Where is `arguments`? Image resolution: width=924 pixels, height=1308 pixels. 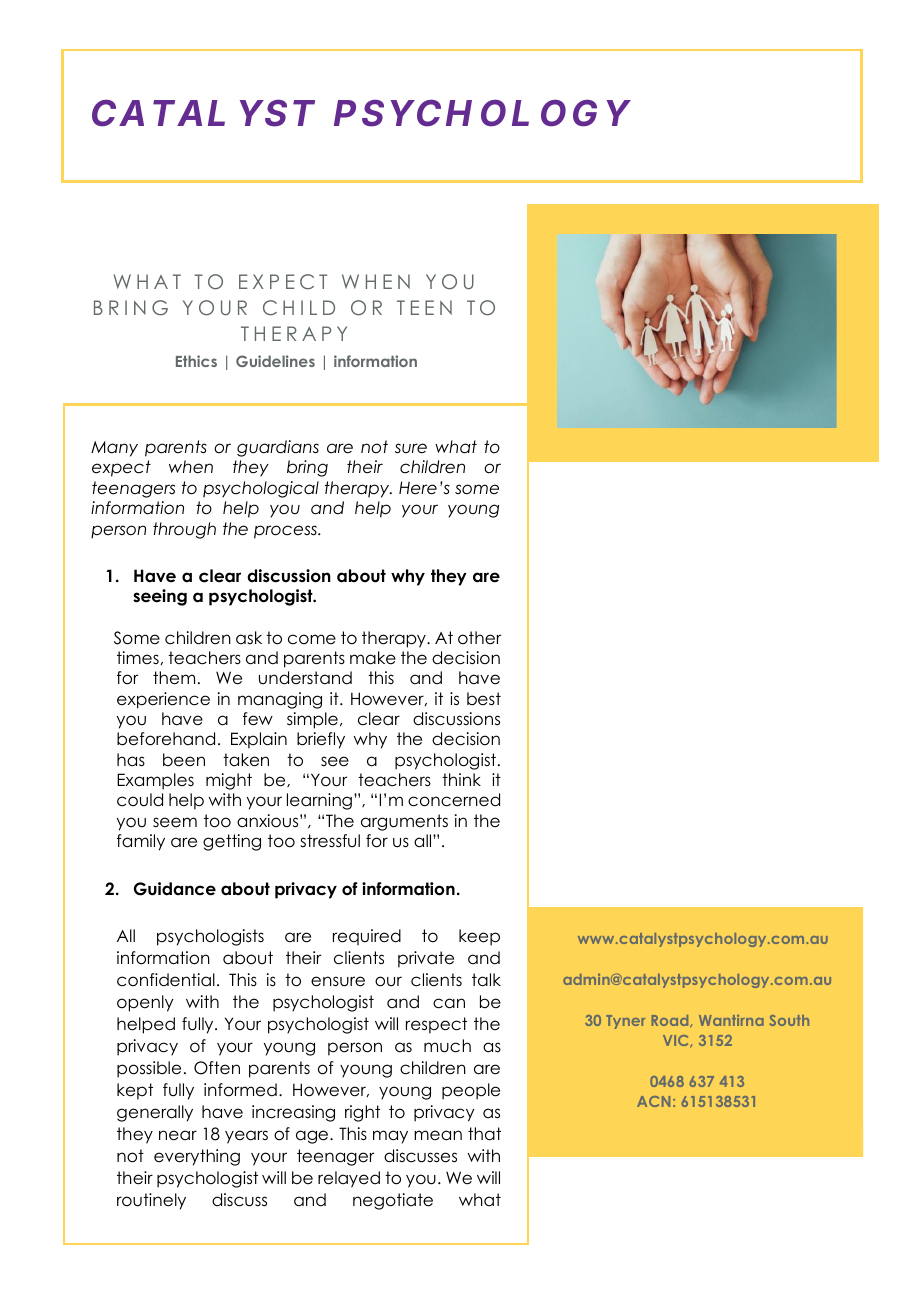 arguments is located at coordinates (404, 822).
